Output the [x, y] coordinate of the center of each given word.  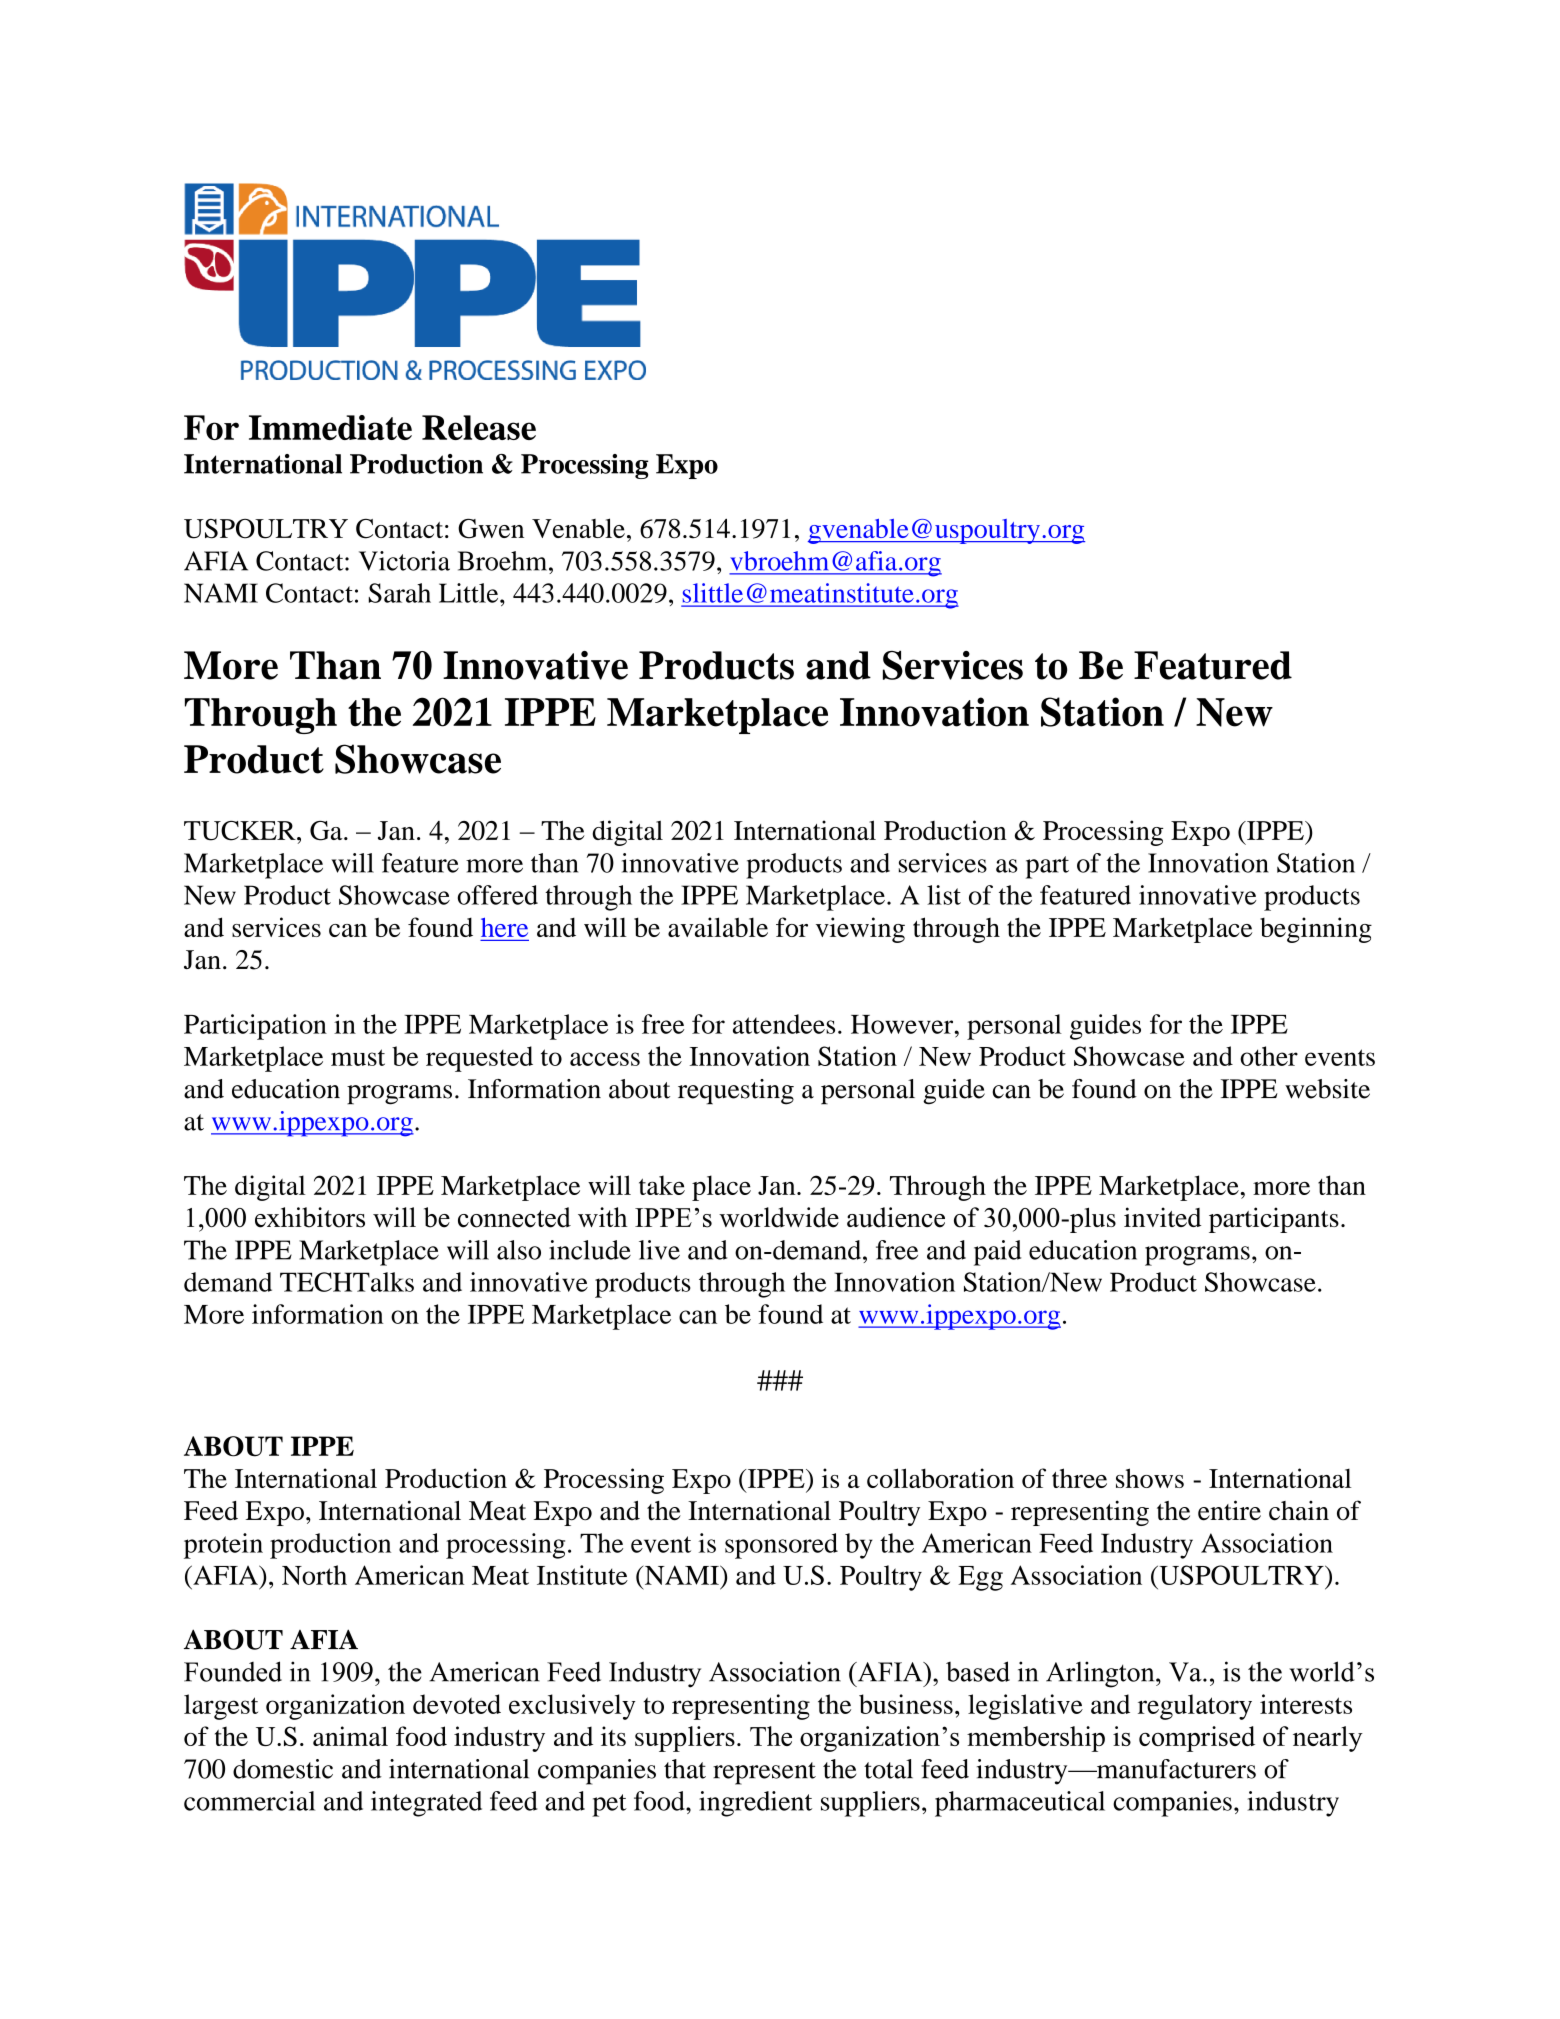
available [718, 927]
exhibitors [310, 1217]
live [659, 1250]
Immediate [330, 427]
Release [479, 427]
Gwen [491, 529]
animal [350, 1736]
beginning [1316, 930]
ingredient [755, 1804]
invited [1162, 1217]
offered [498, 895]
